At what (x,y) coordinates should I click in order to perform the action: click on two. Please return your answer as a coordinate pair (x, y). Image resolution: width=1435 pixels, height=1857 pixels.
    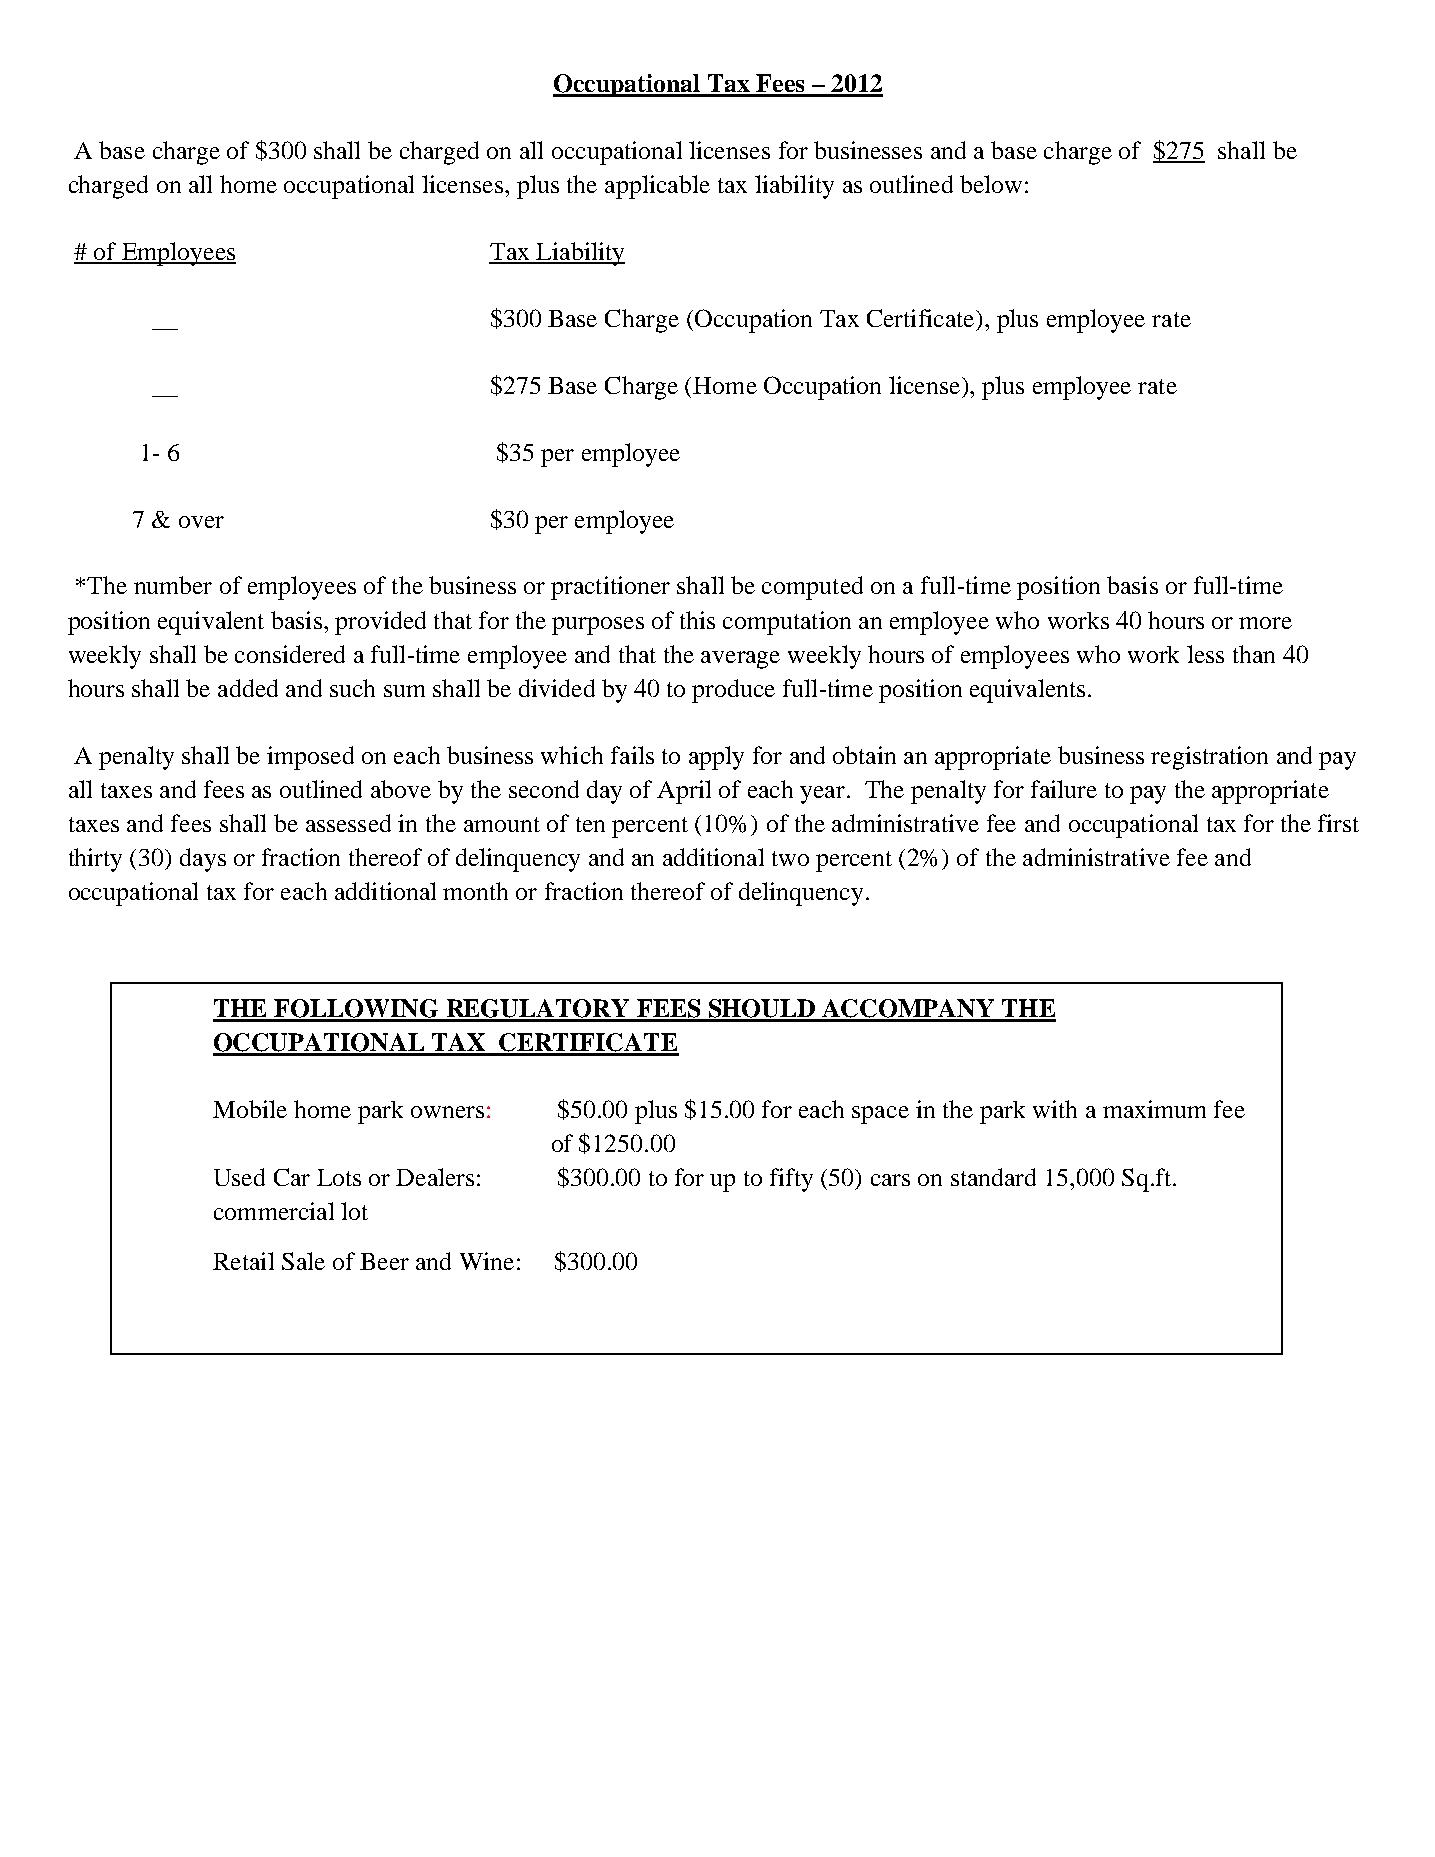
    Looking at the image, I should click on (790, 858).
